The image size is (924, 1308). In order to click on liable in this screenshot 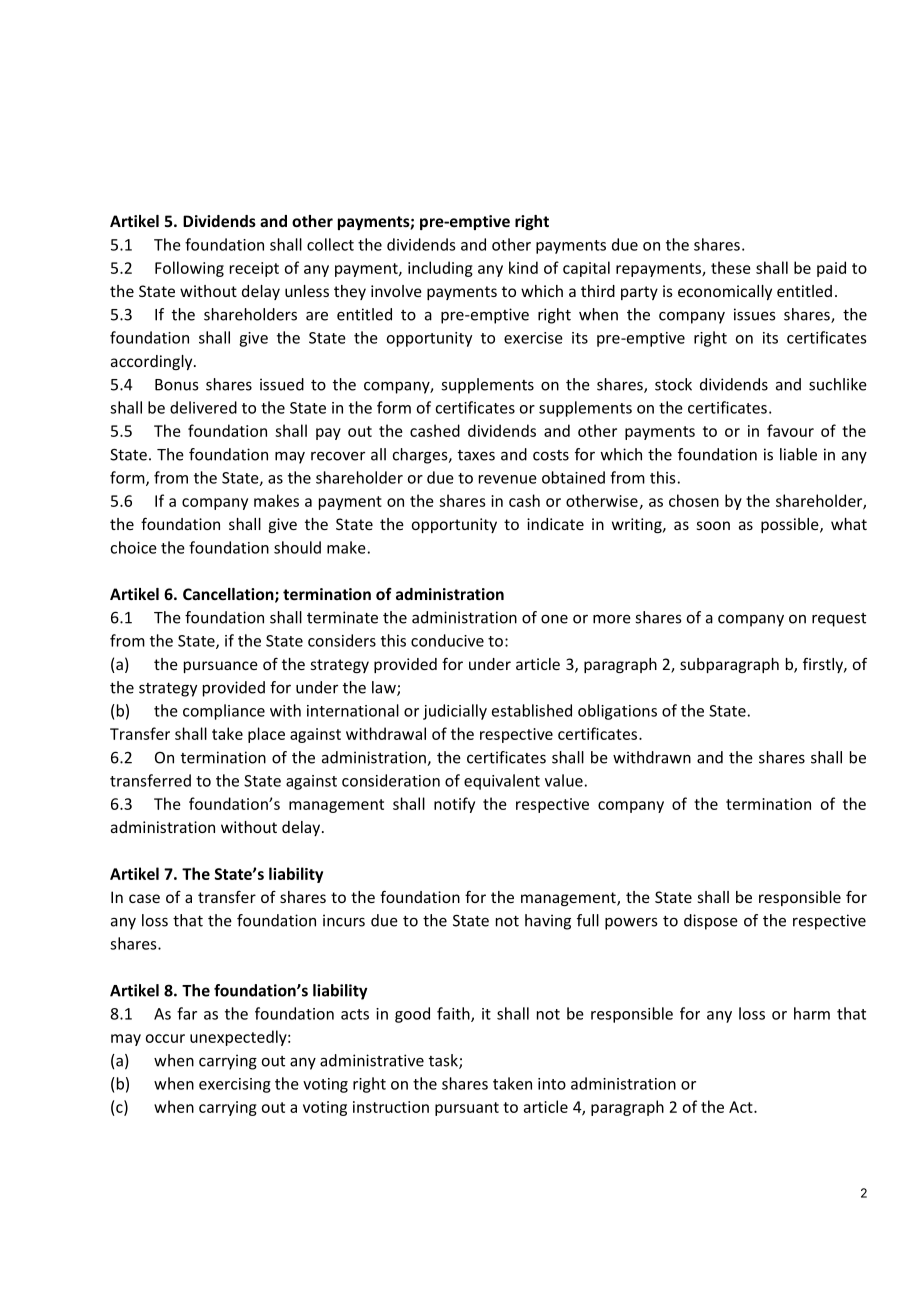, I will do `click(798, 454)`.
